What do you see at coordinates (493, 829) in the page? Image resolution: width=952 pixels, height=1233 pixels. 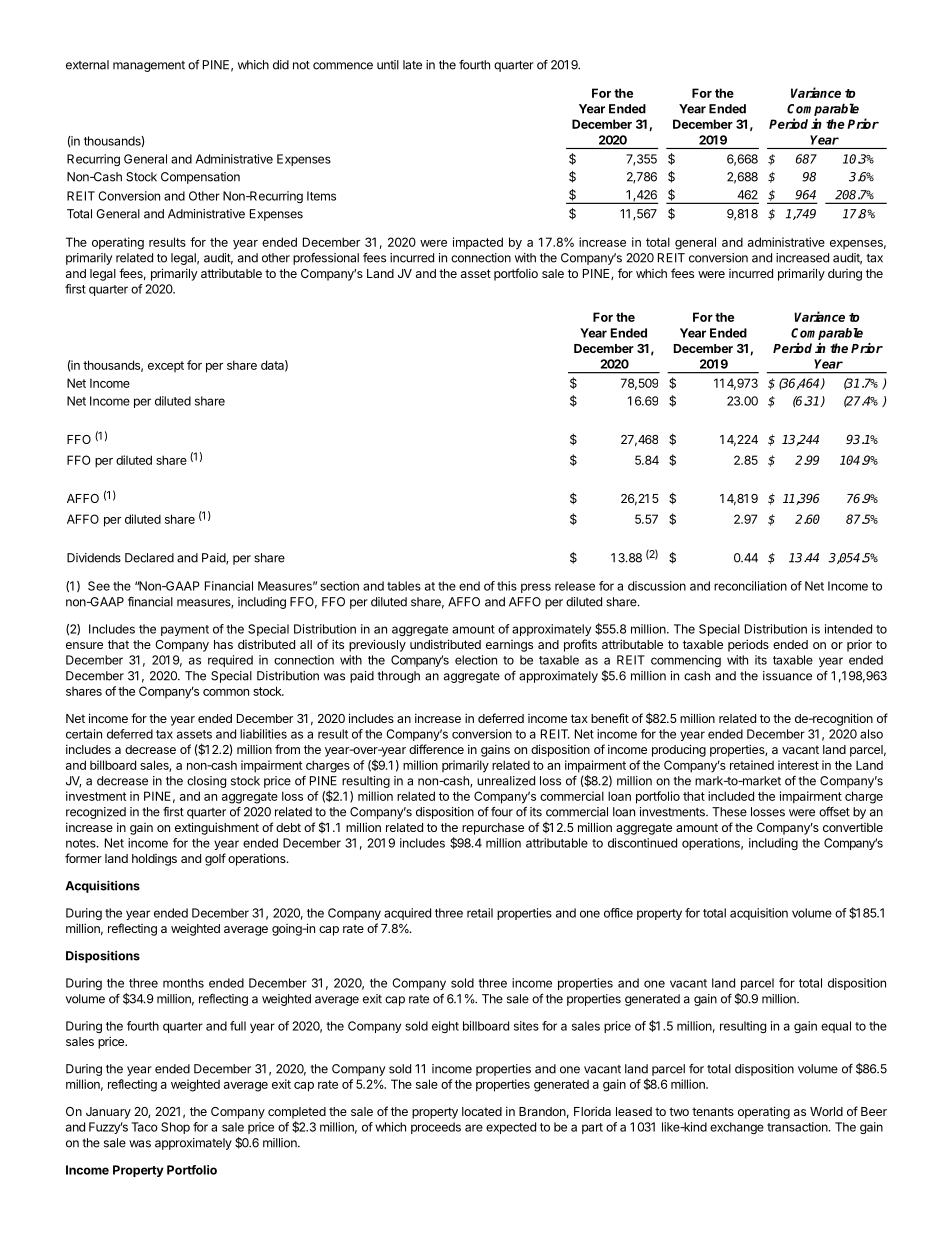 I see `repurchase` at bounding box center [493, 829].
